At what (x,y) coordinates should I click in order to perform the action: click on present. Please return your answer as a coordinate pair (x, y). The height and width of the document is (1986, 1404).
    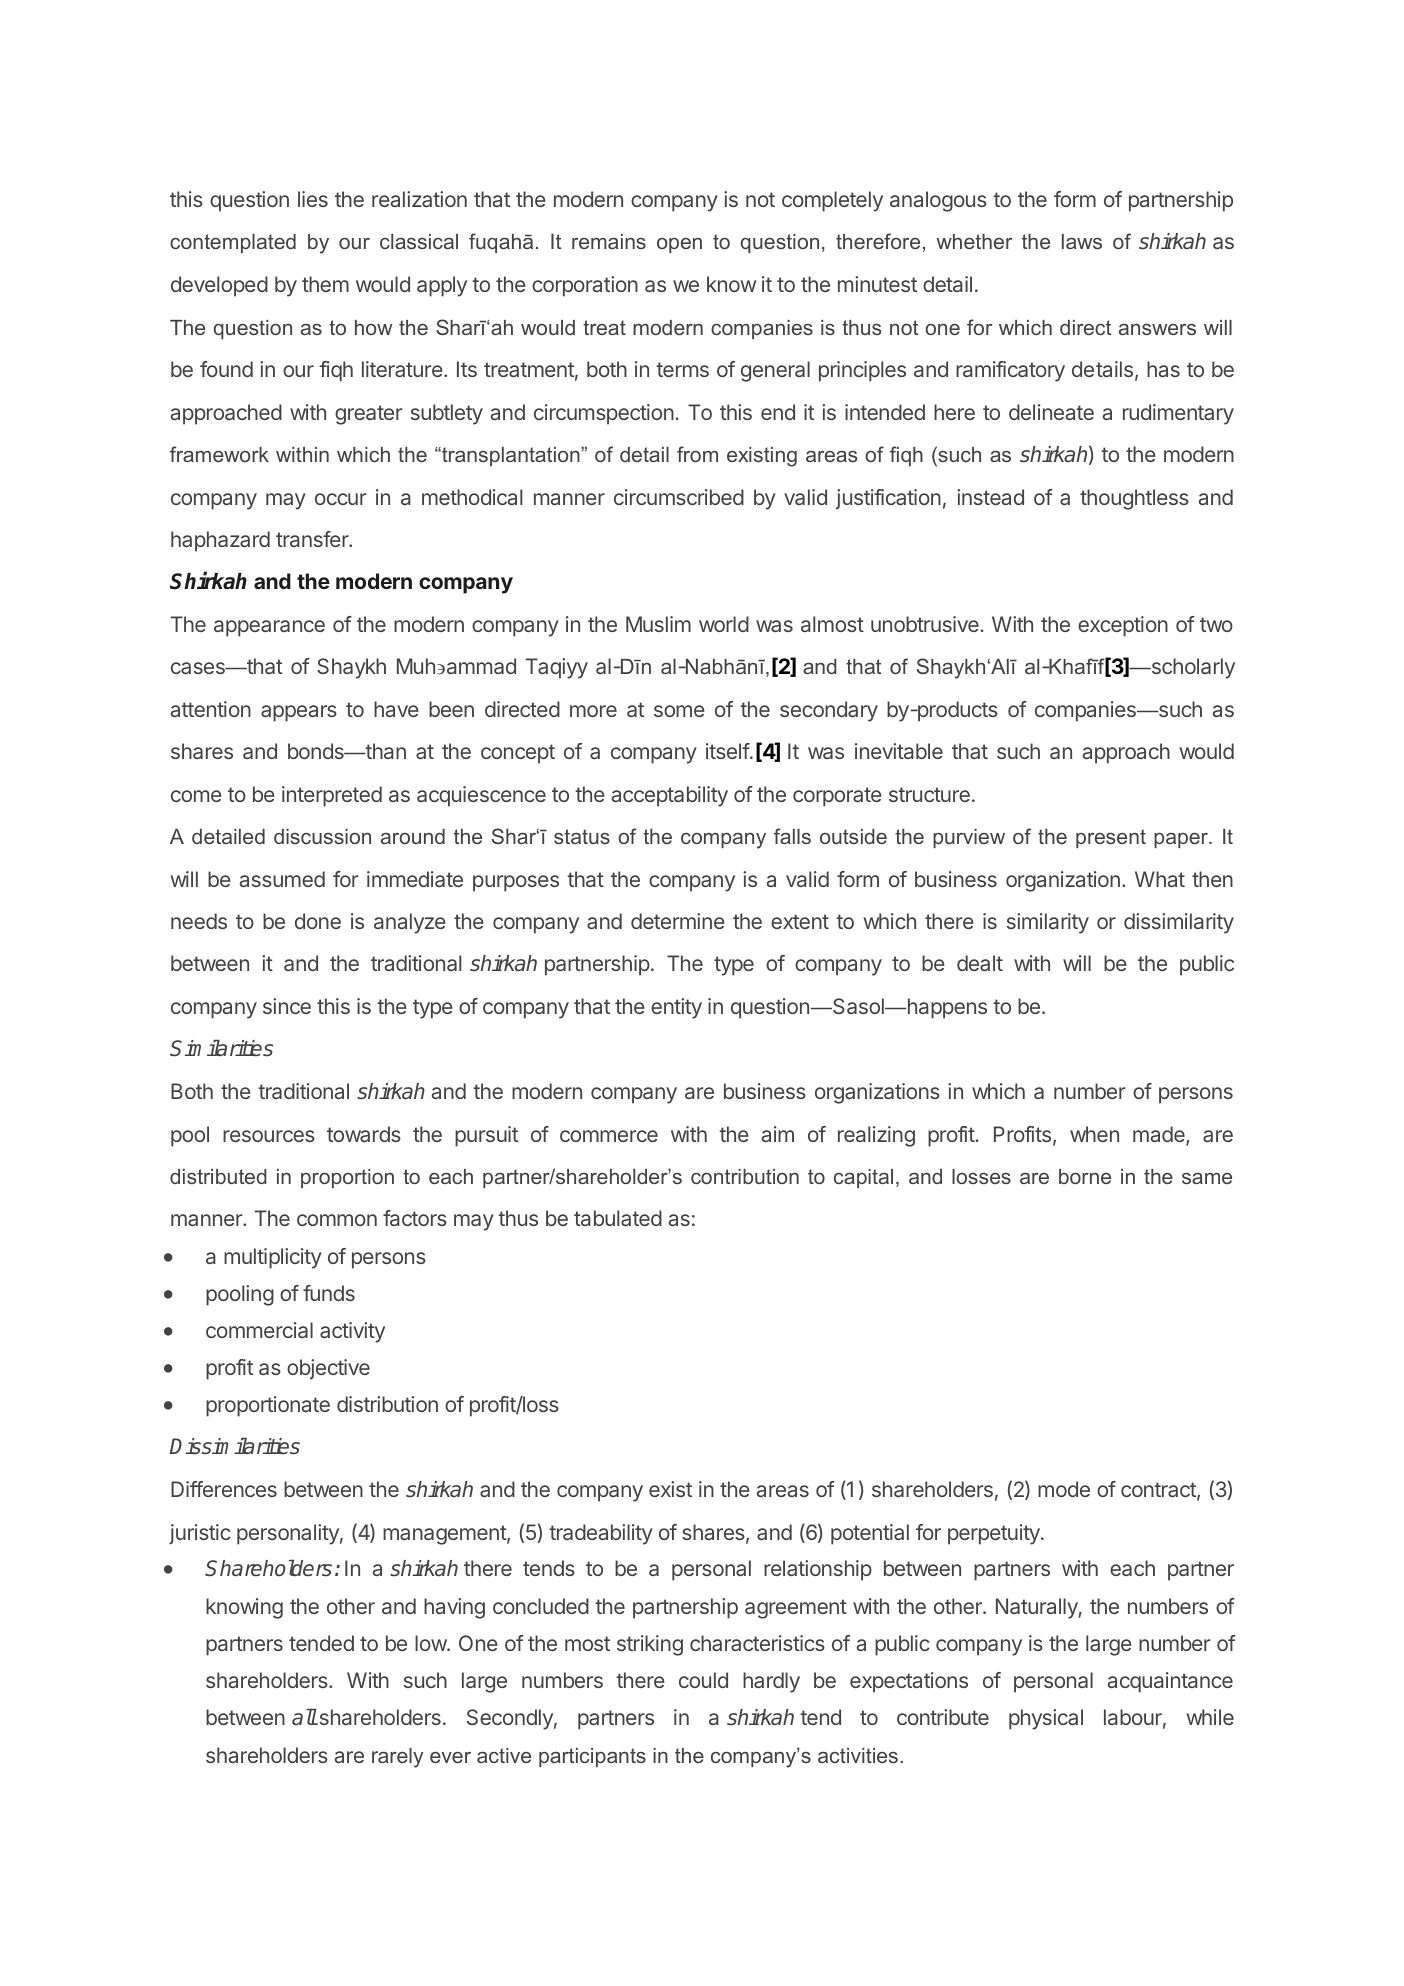
    Looking at the image, I should click on (1111, 838).
